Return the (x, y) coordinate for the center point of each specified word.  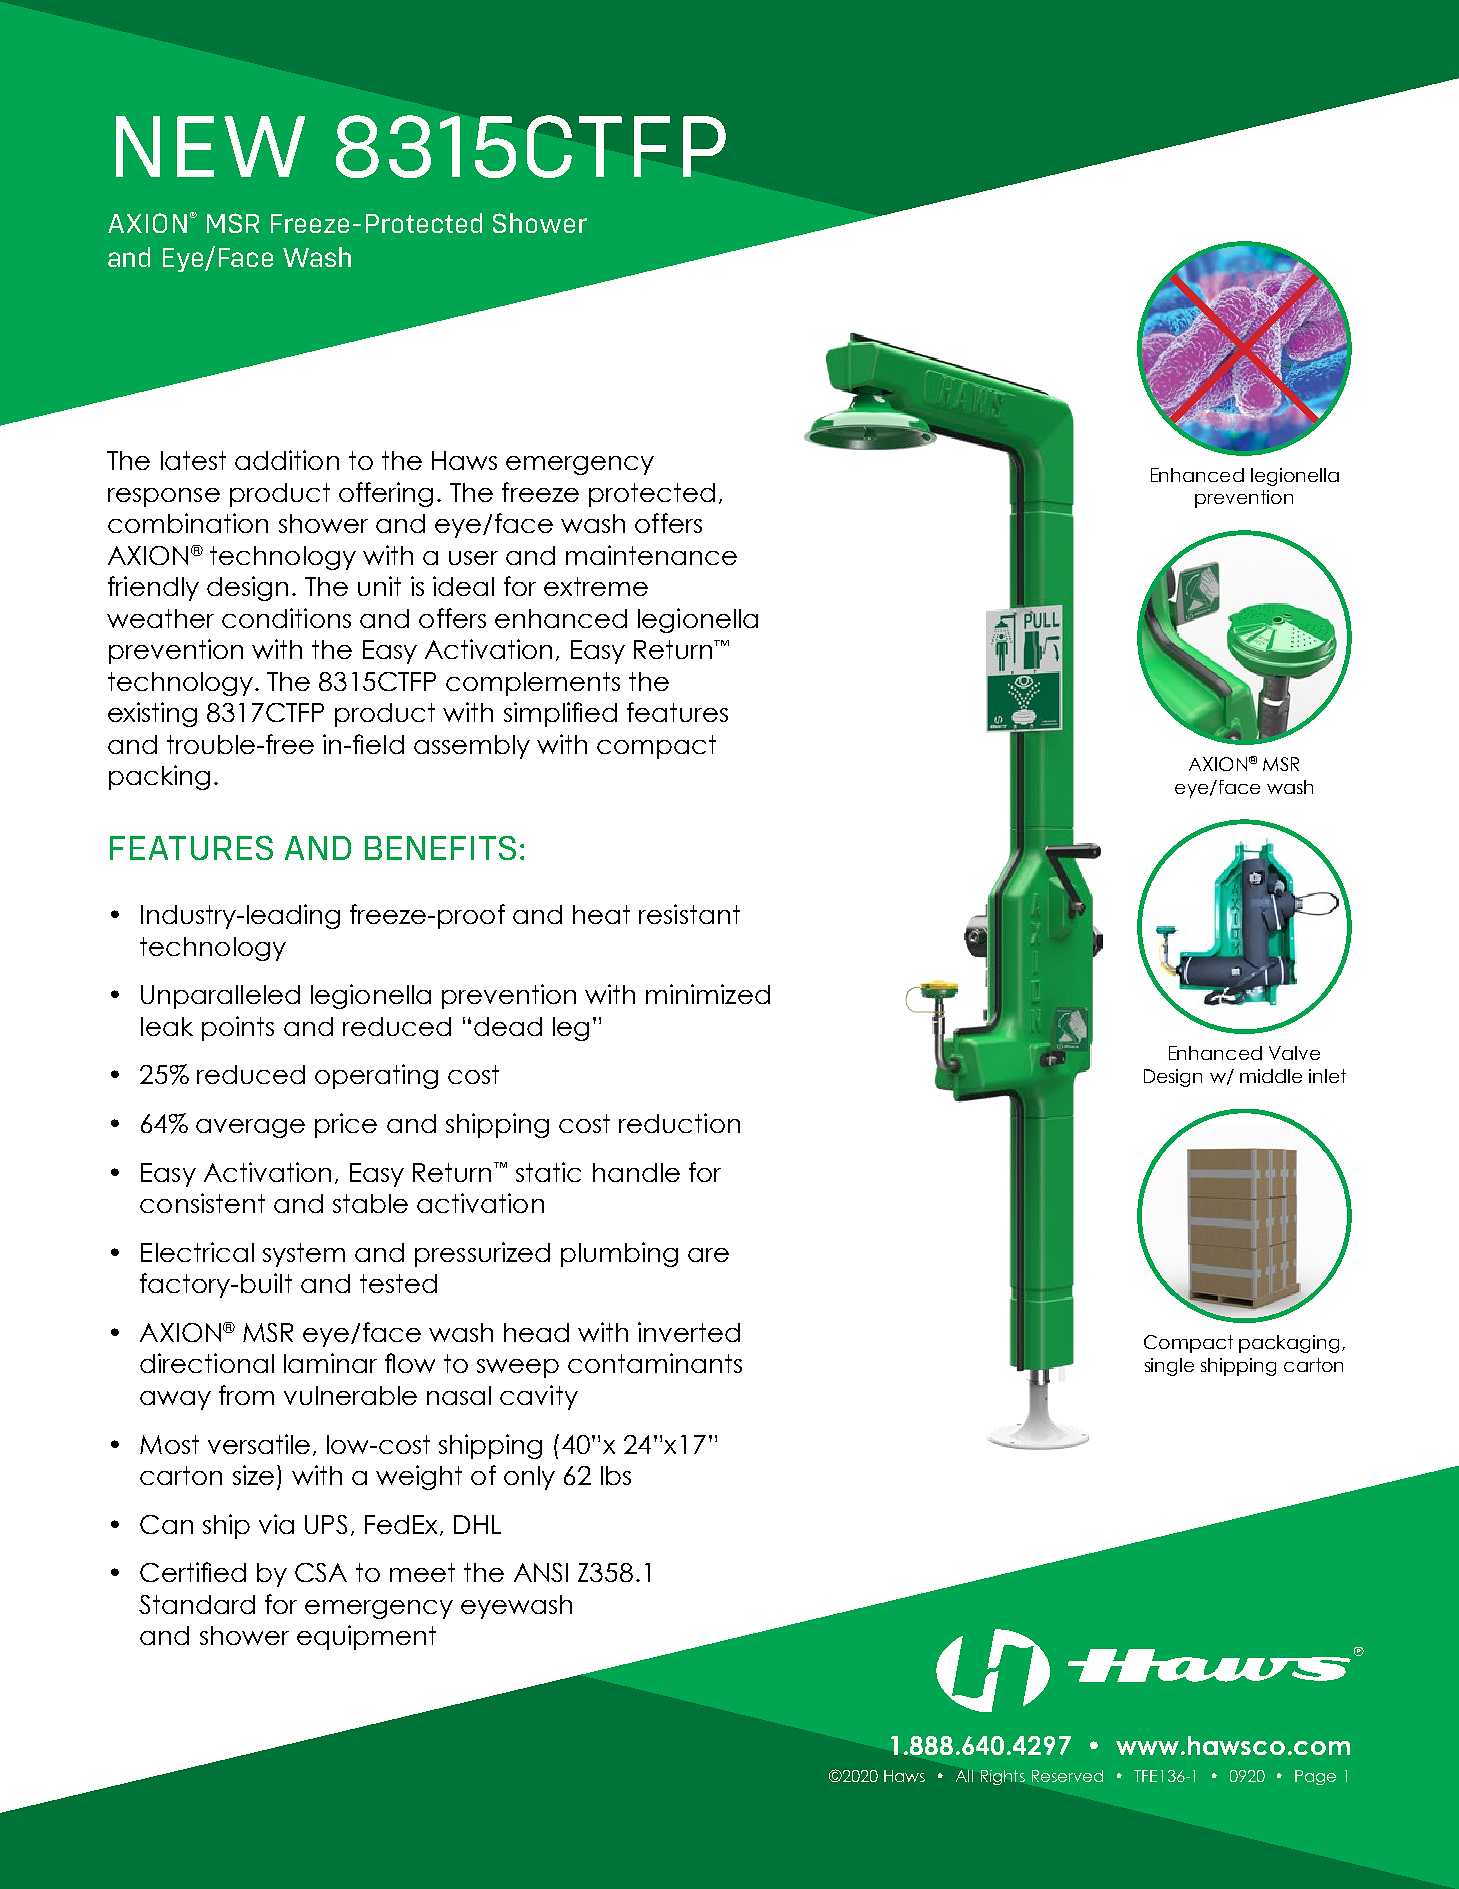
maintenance (651, 555)
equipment (366, 1637)
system (304, 1255)
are (708, 1255)
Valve (1294, 1053)
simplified (560, 714)
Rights (1003, 1777)
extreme (596, 586)
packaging (1289, 1344)
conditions (286, 618)
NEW (210, 146)
